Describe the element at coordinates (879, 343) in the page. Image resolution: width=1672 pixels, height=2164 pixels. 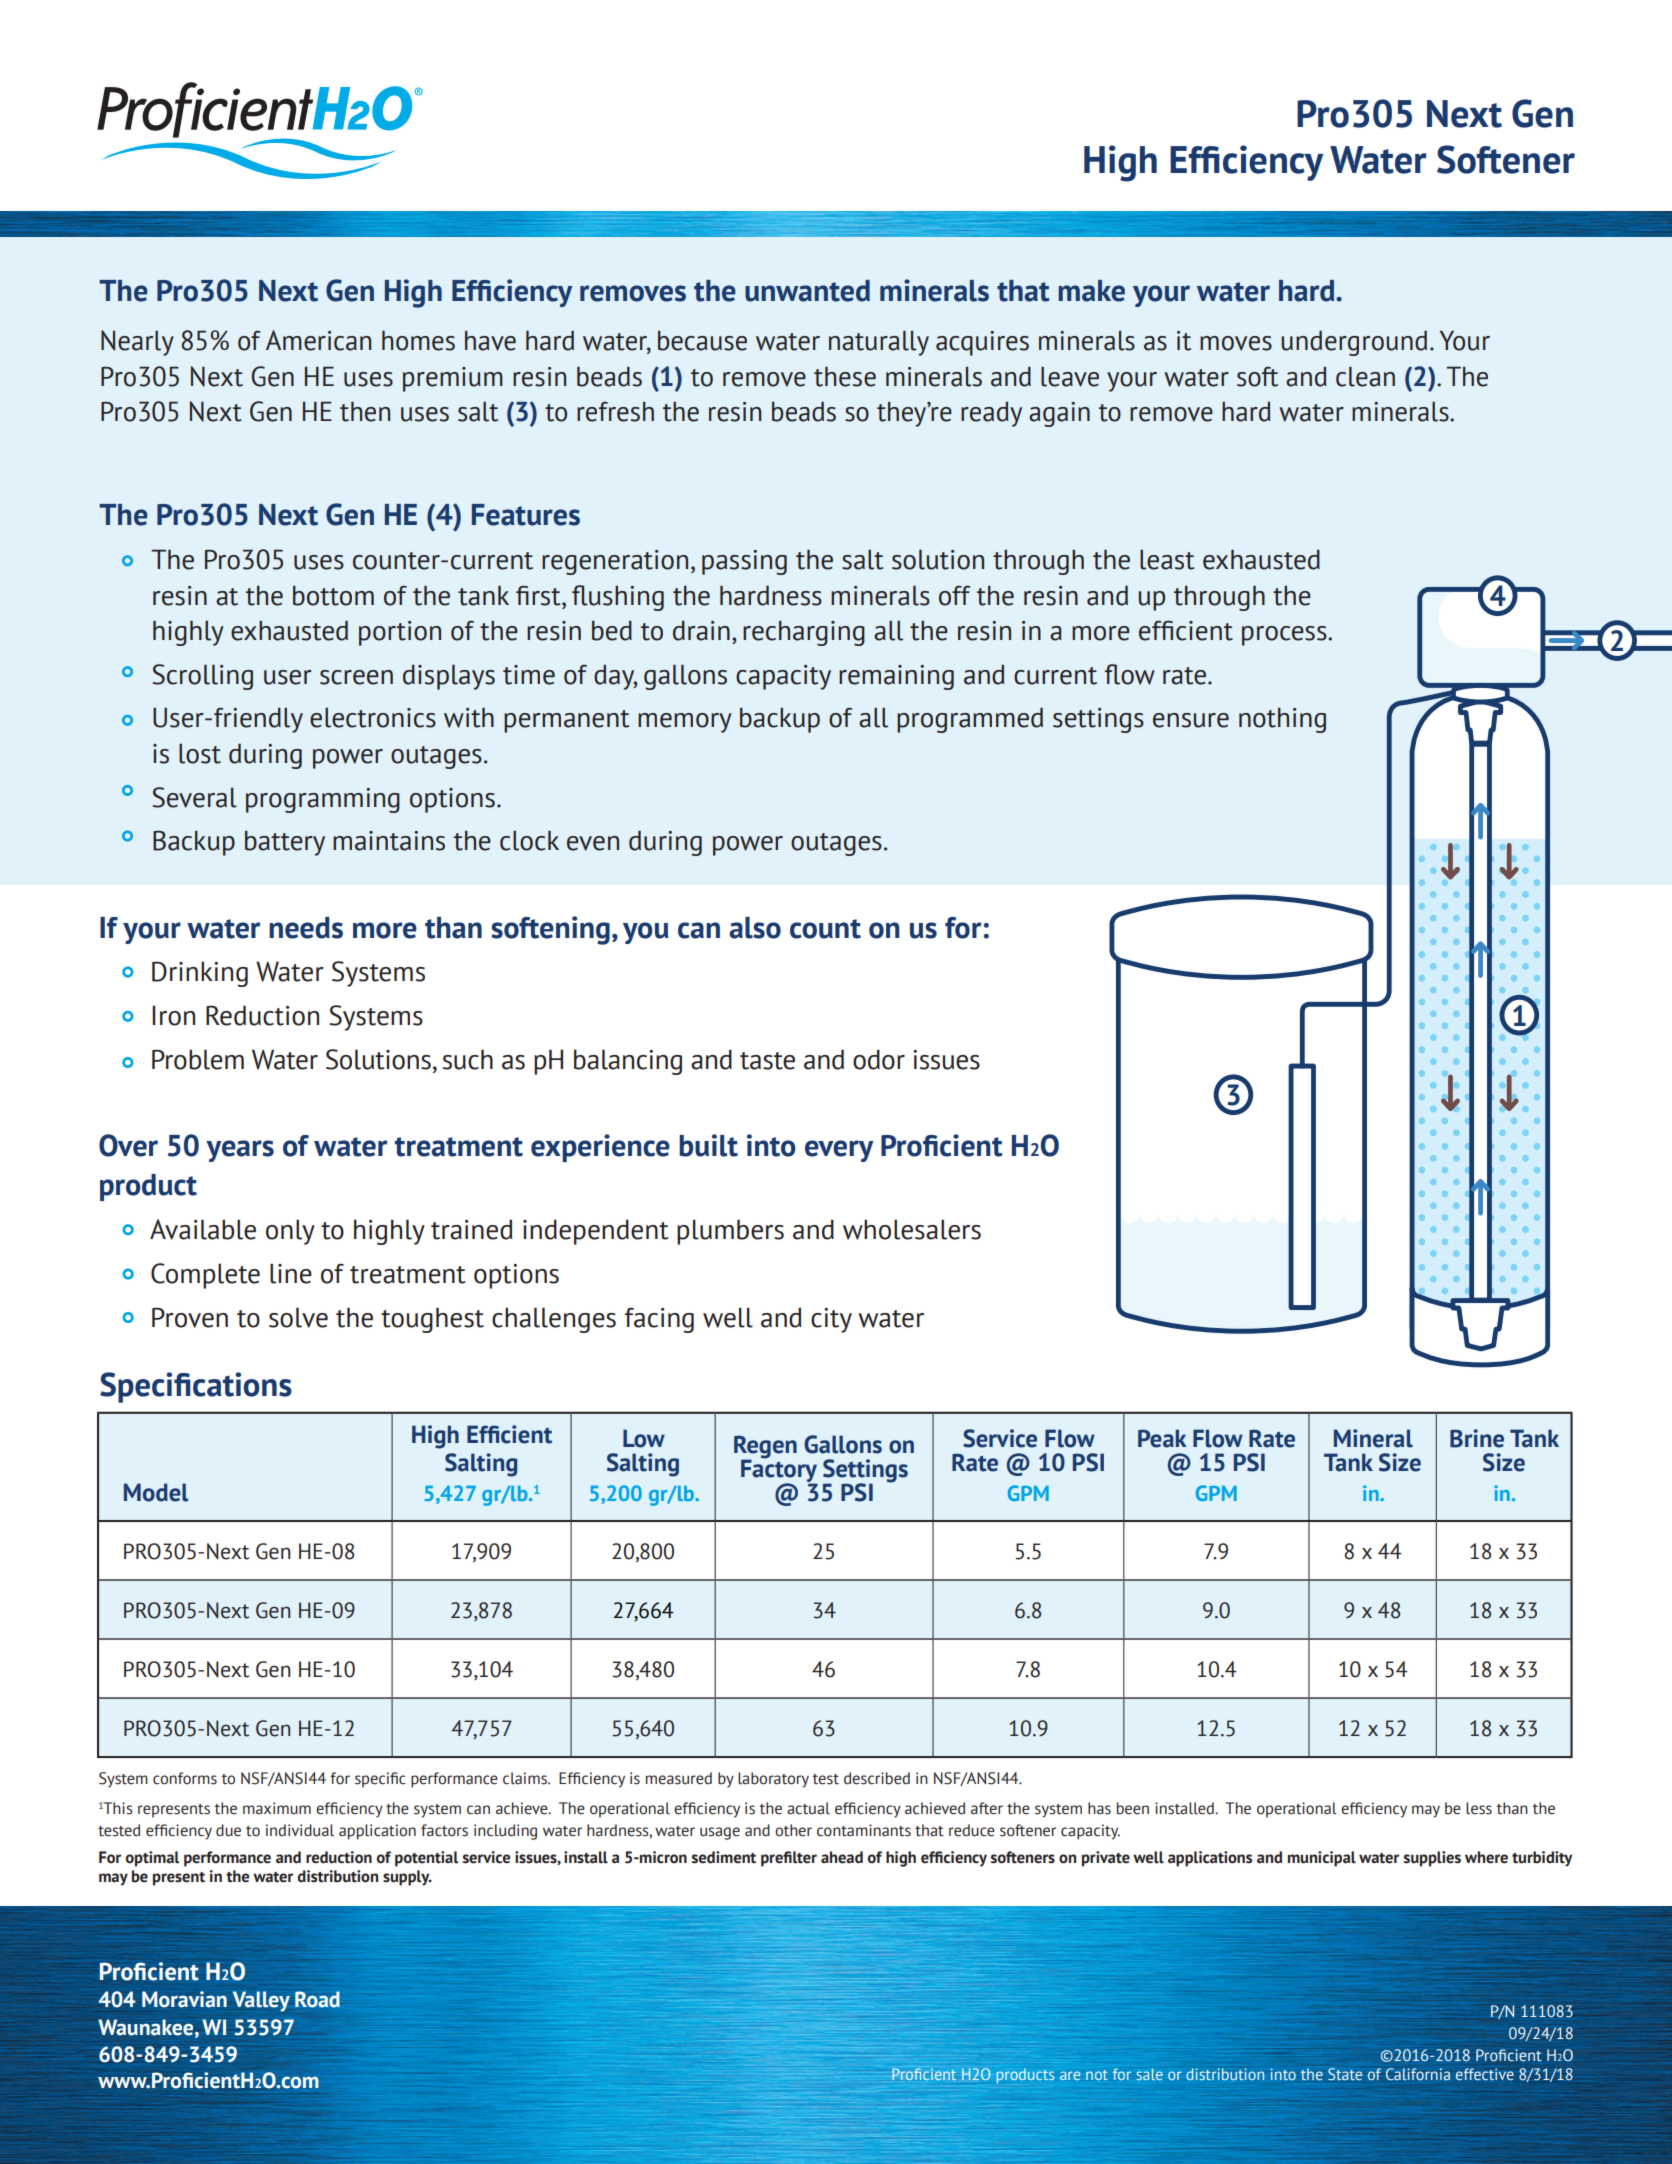
I see `naturally` at that location.
